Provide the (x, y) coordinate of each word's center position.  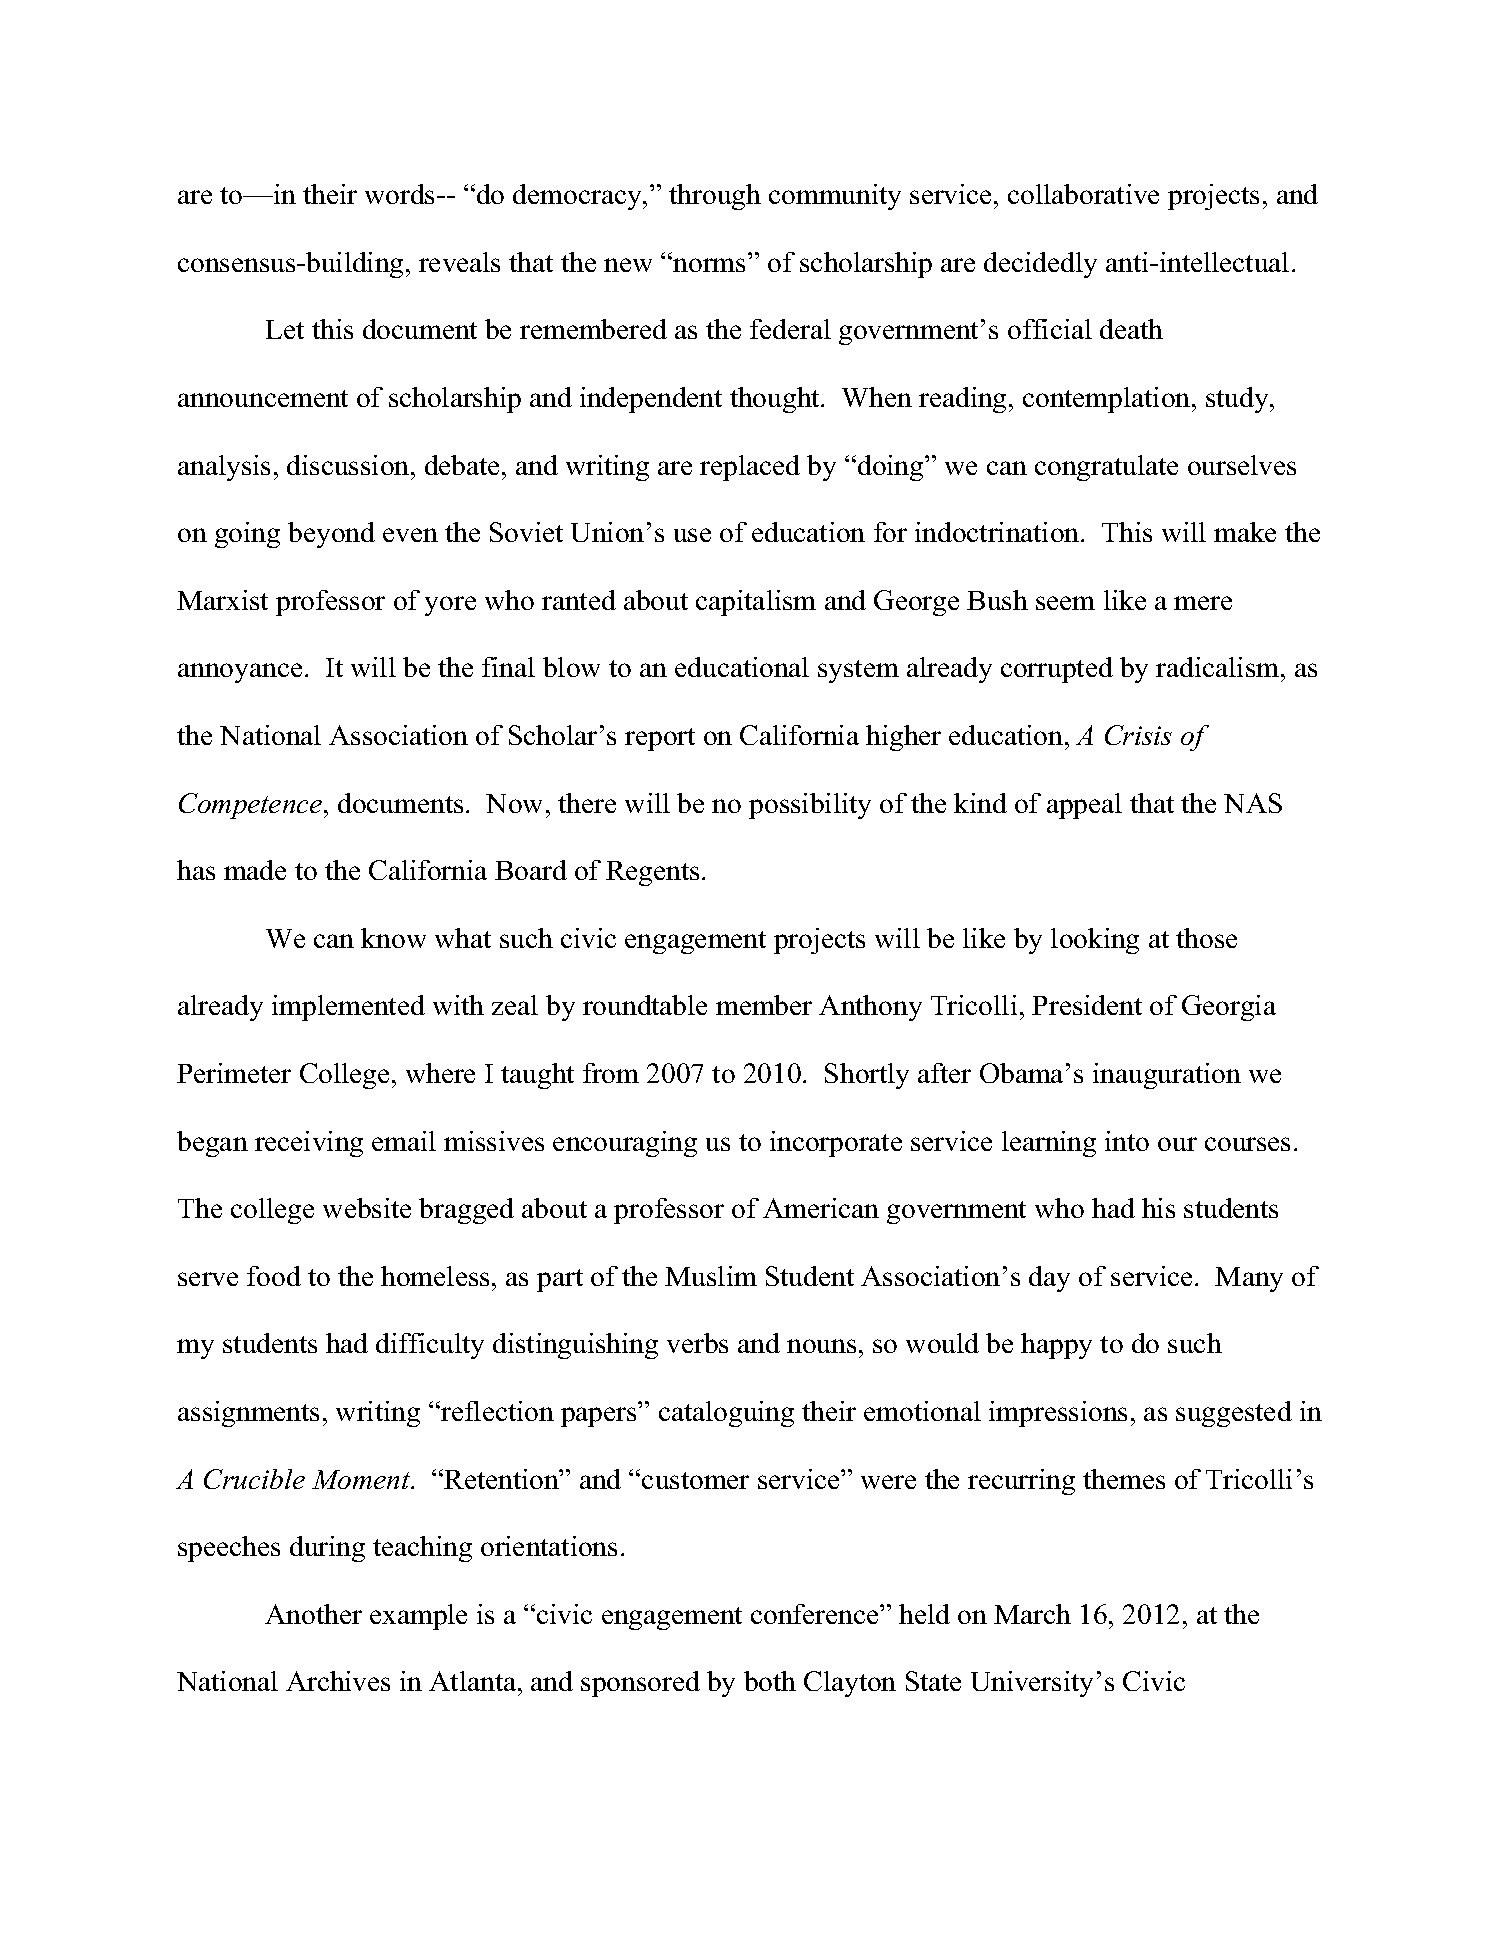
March (1032, 1614)
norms (709, 265)
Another (313, 1614)
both (770, 1681)
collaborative (1083, 194)
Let (285, 329)
